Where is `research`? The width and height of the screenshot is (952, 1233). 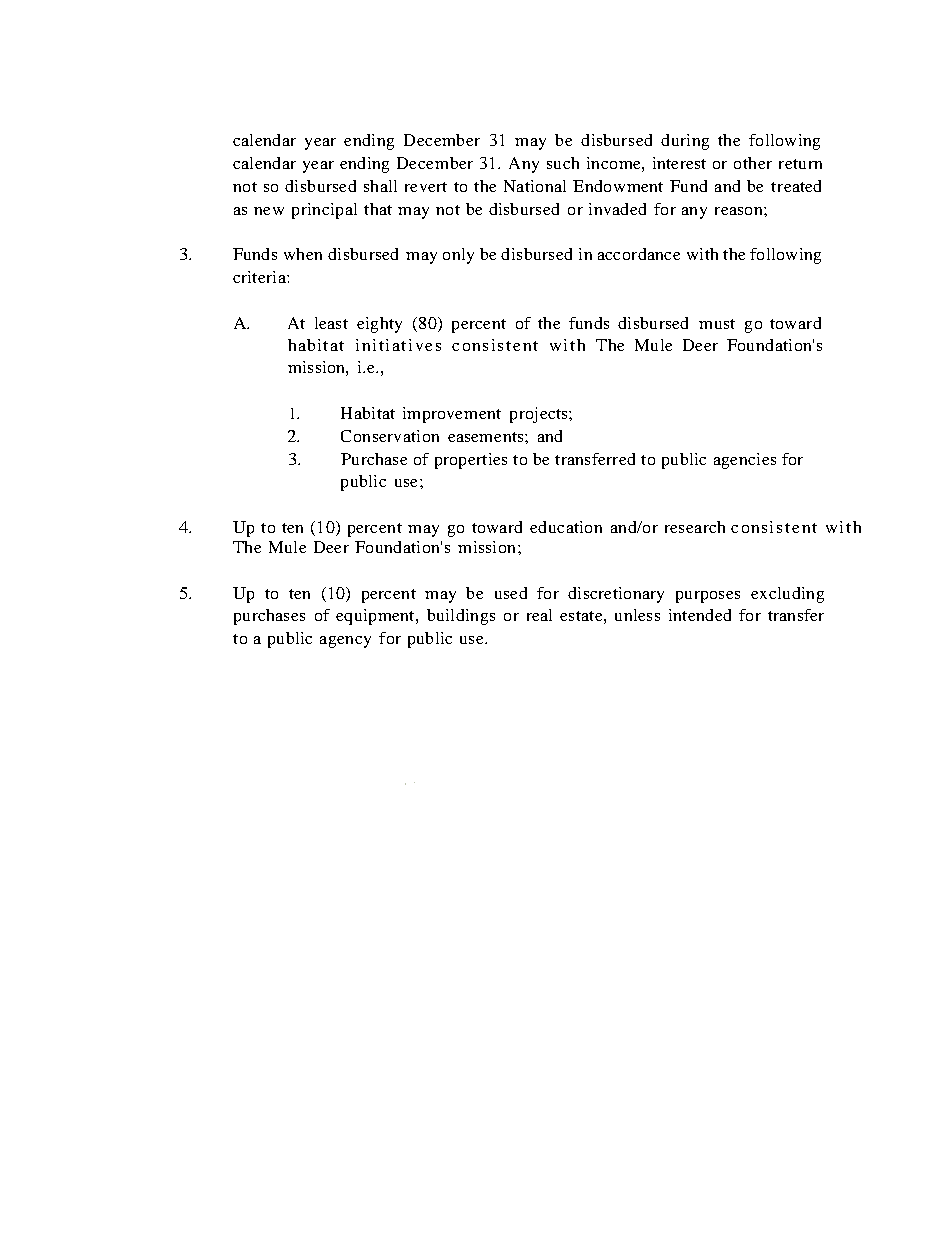
research is located at coordinates (695, 527).
